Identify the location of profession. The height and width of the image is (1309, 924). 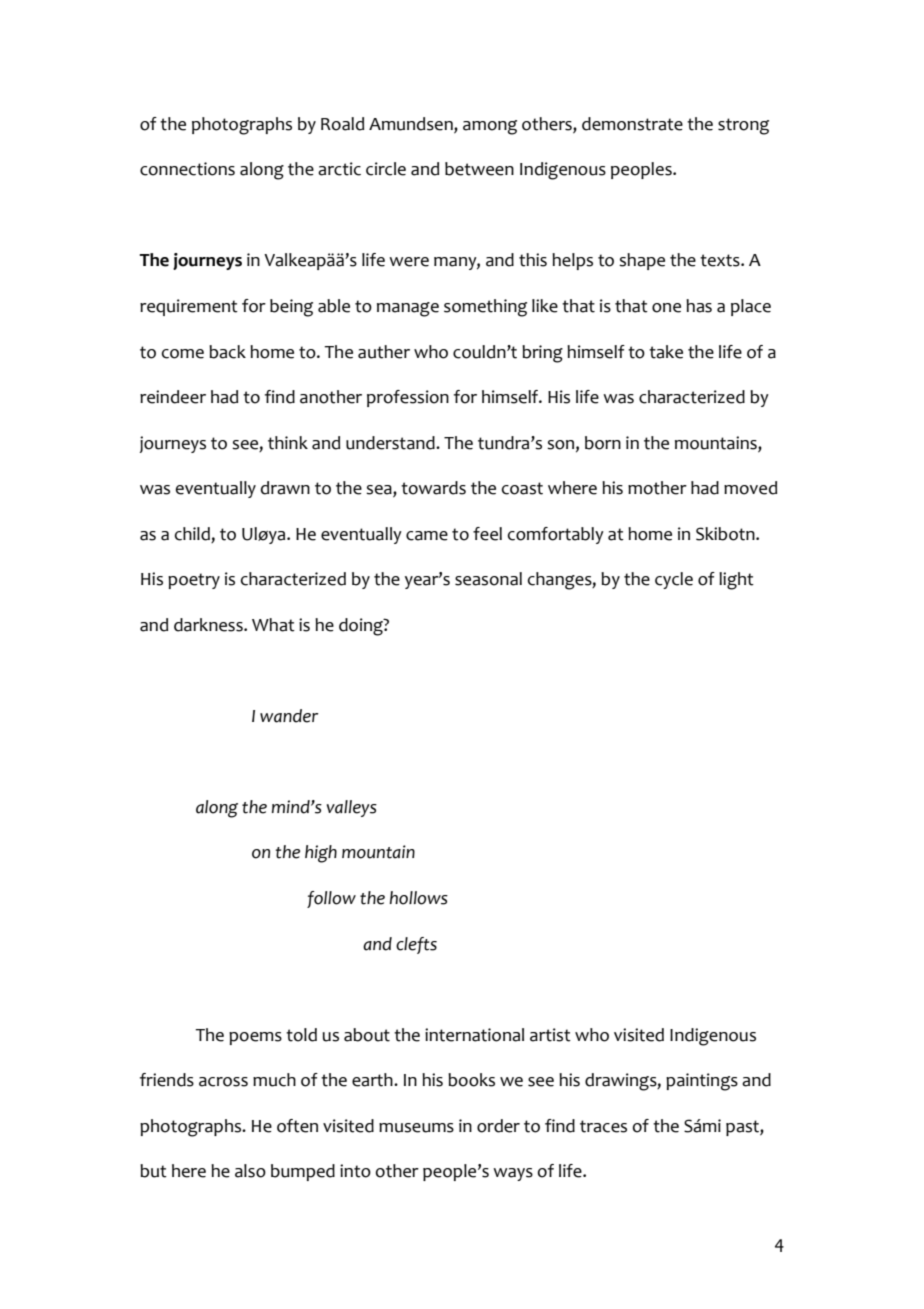
(408, 398).
